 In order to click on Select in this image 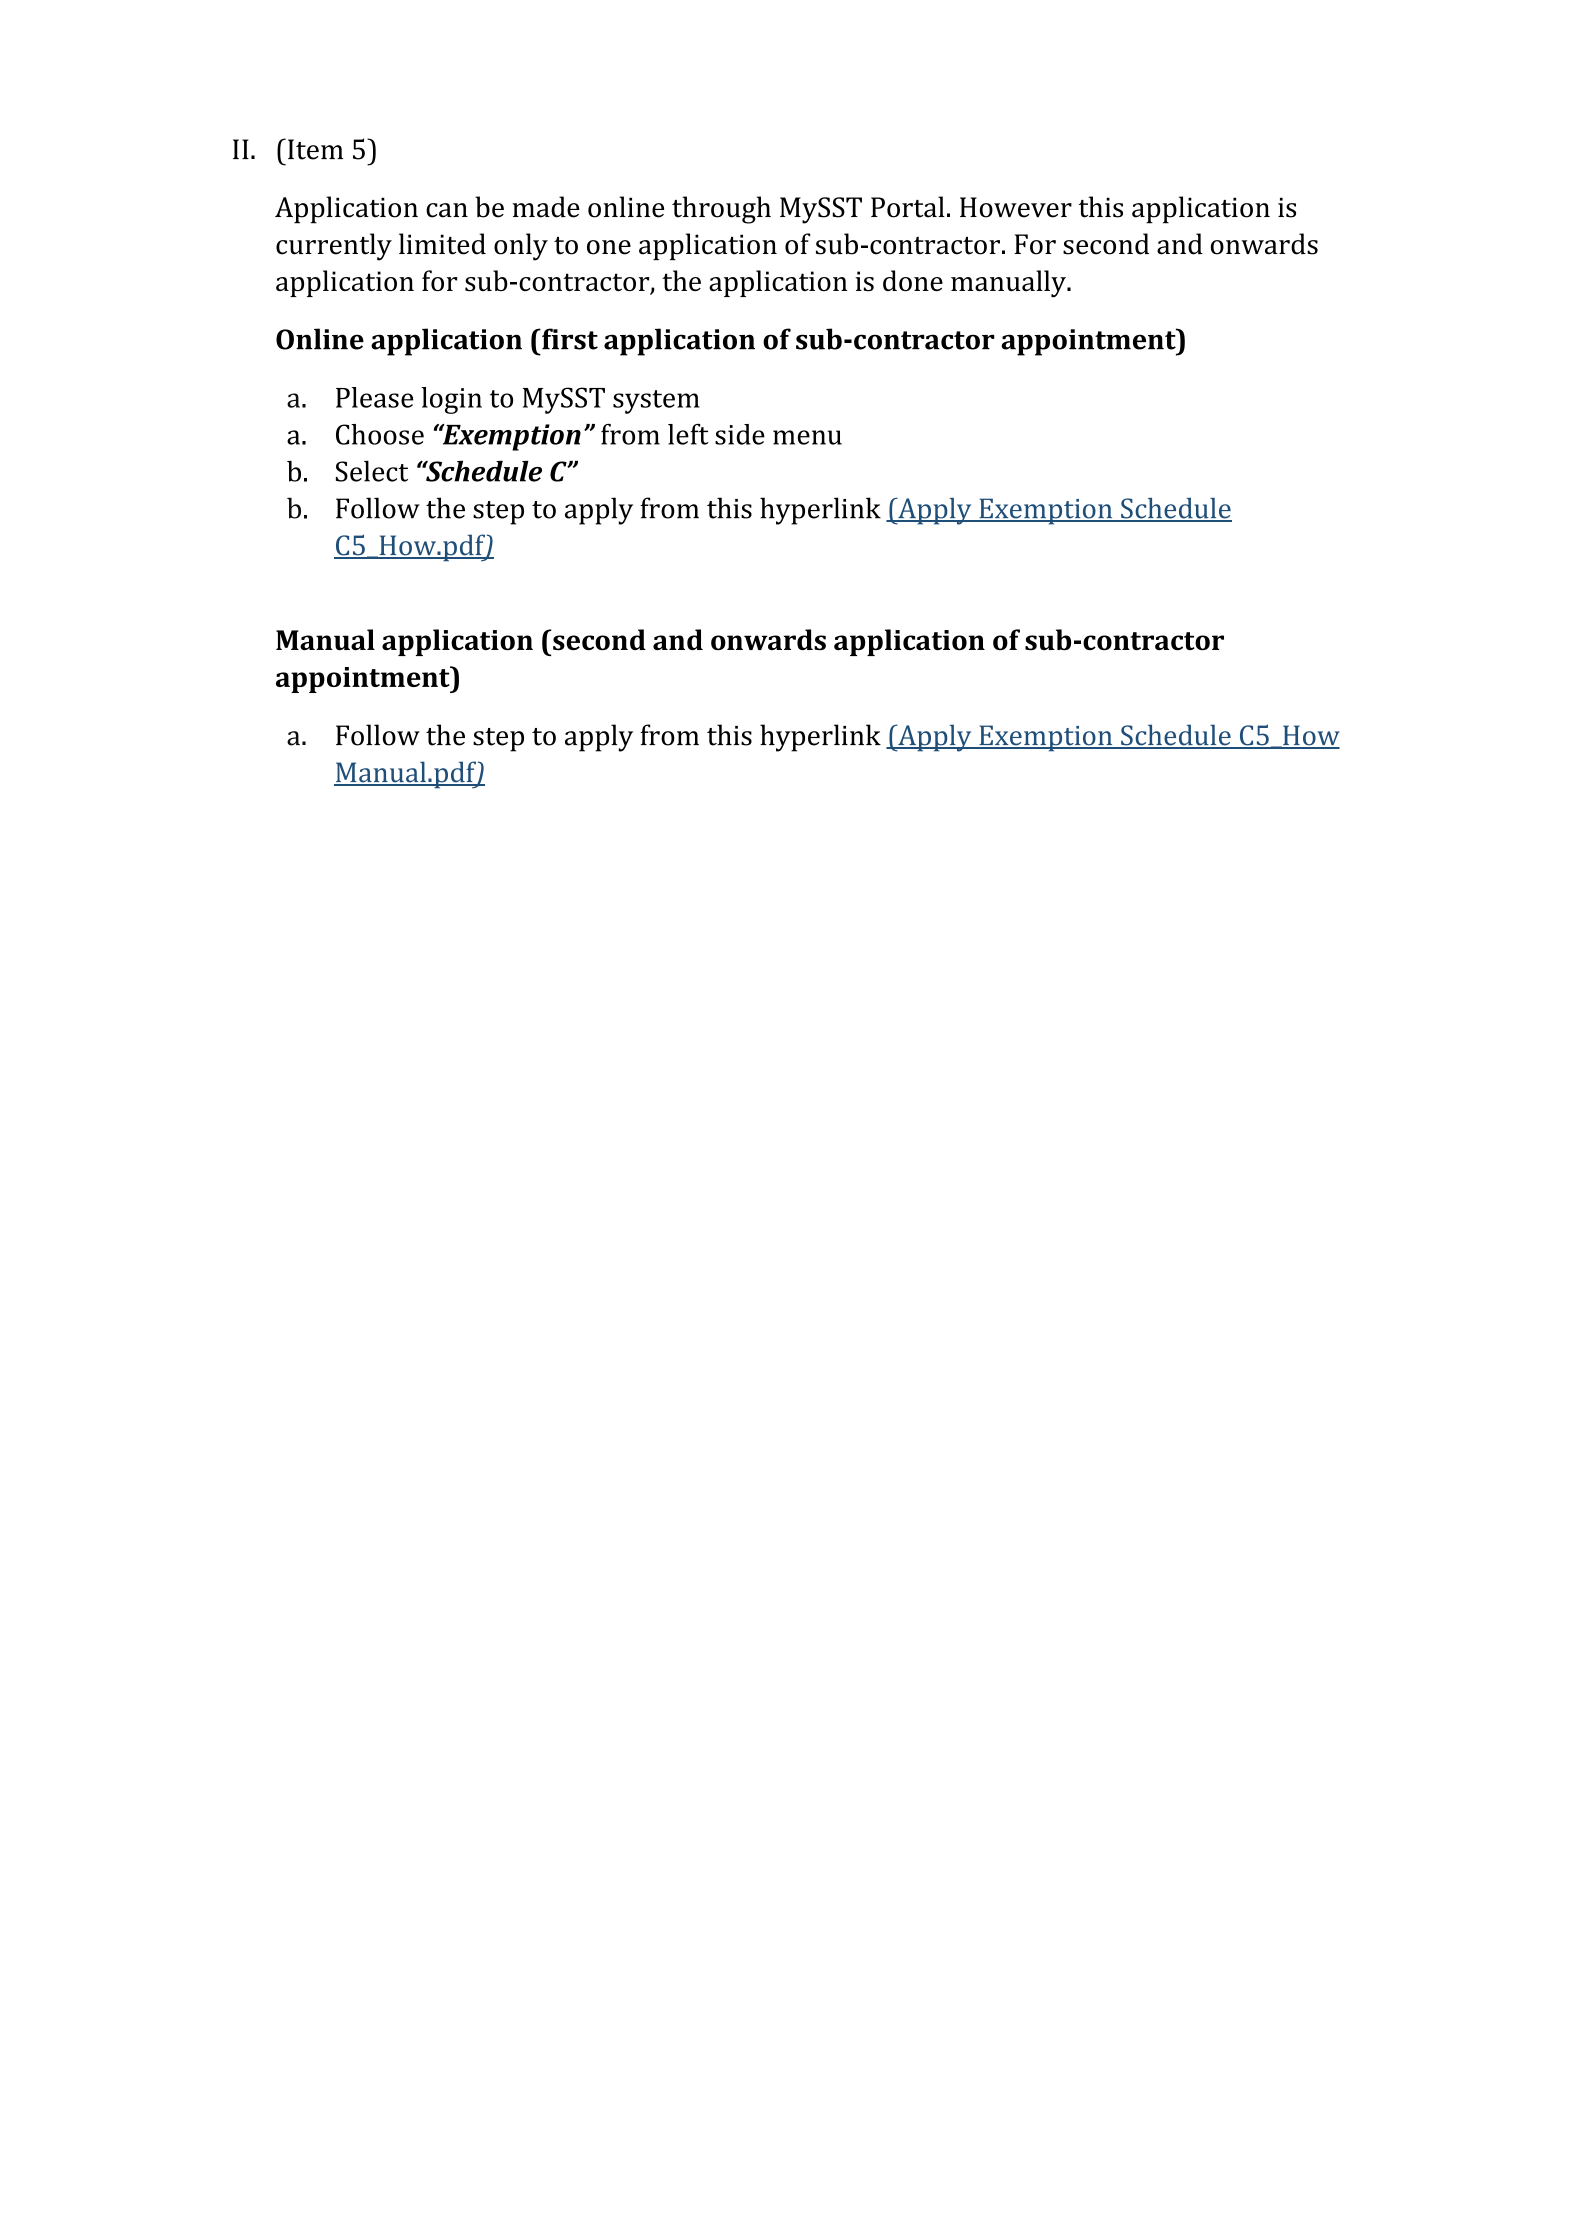, I will do `click(372, 471)`.
